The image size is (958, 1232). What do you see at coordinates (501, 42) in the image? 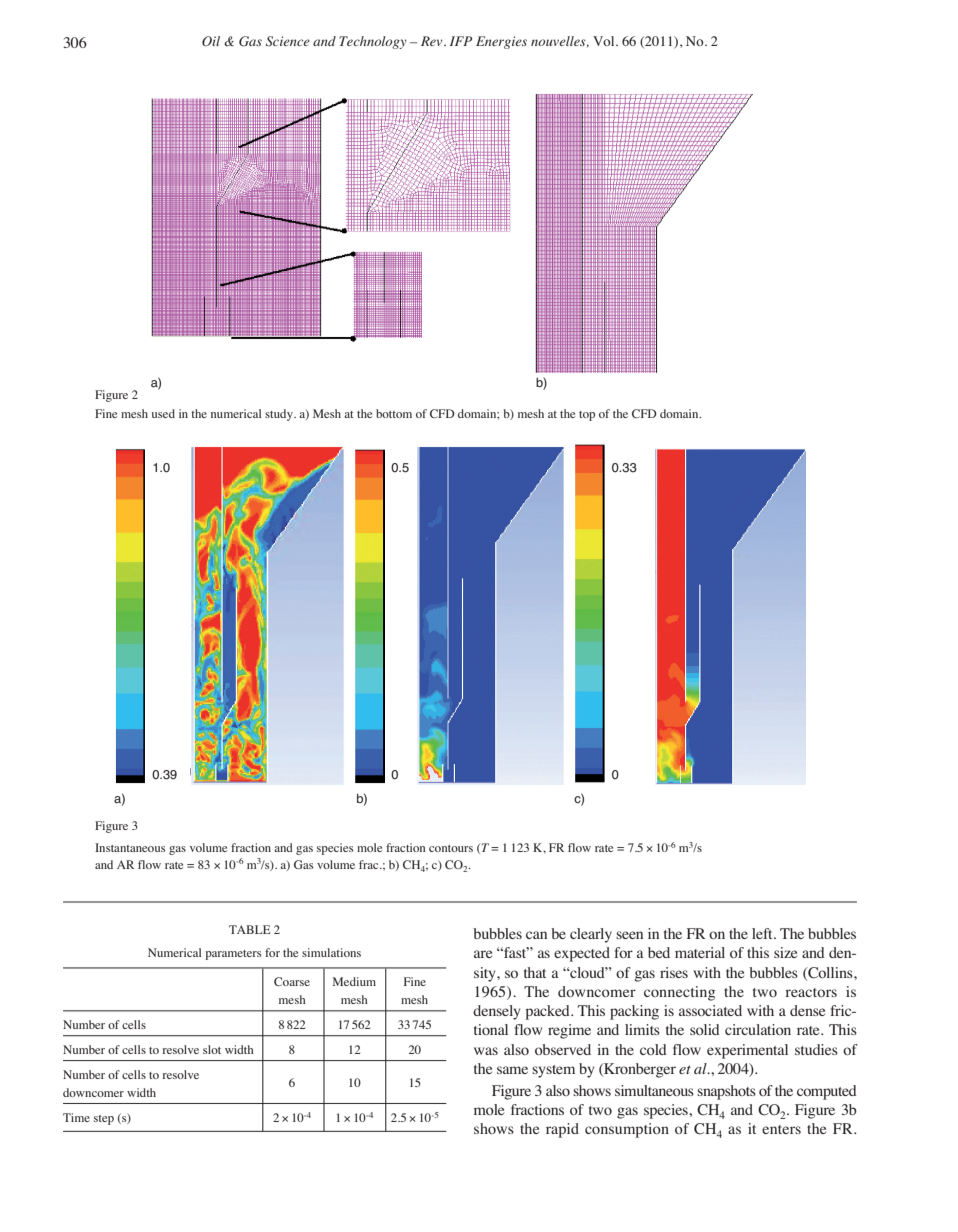
I see `Energies` at bounding box center [501, 42].
